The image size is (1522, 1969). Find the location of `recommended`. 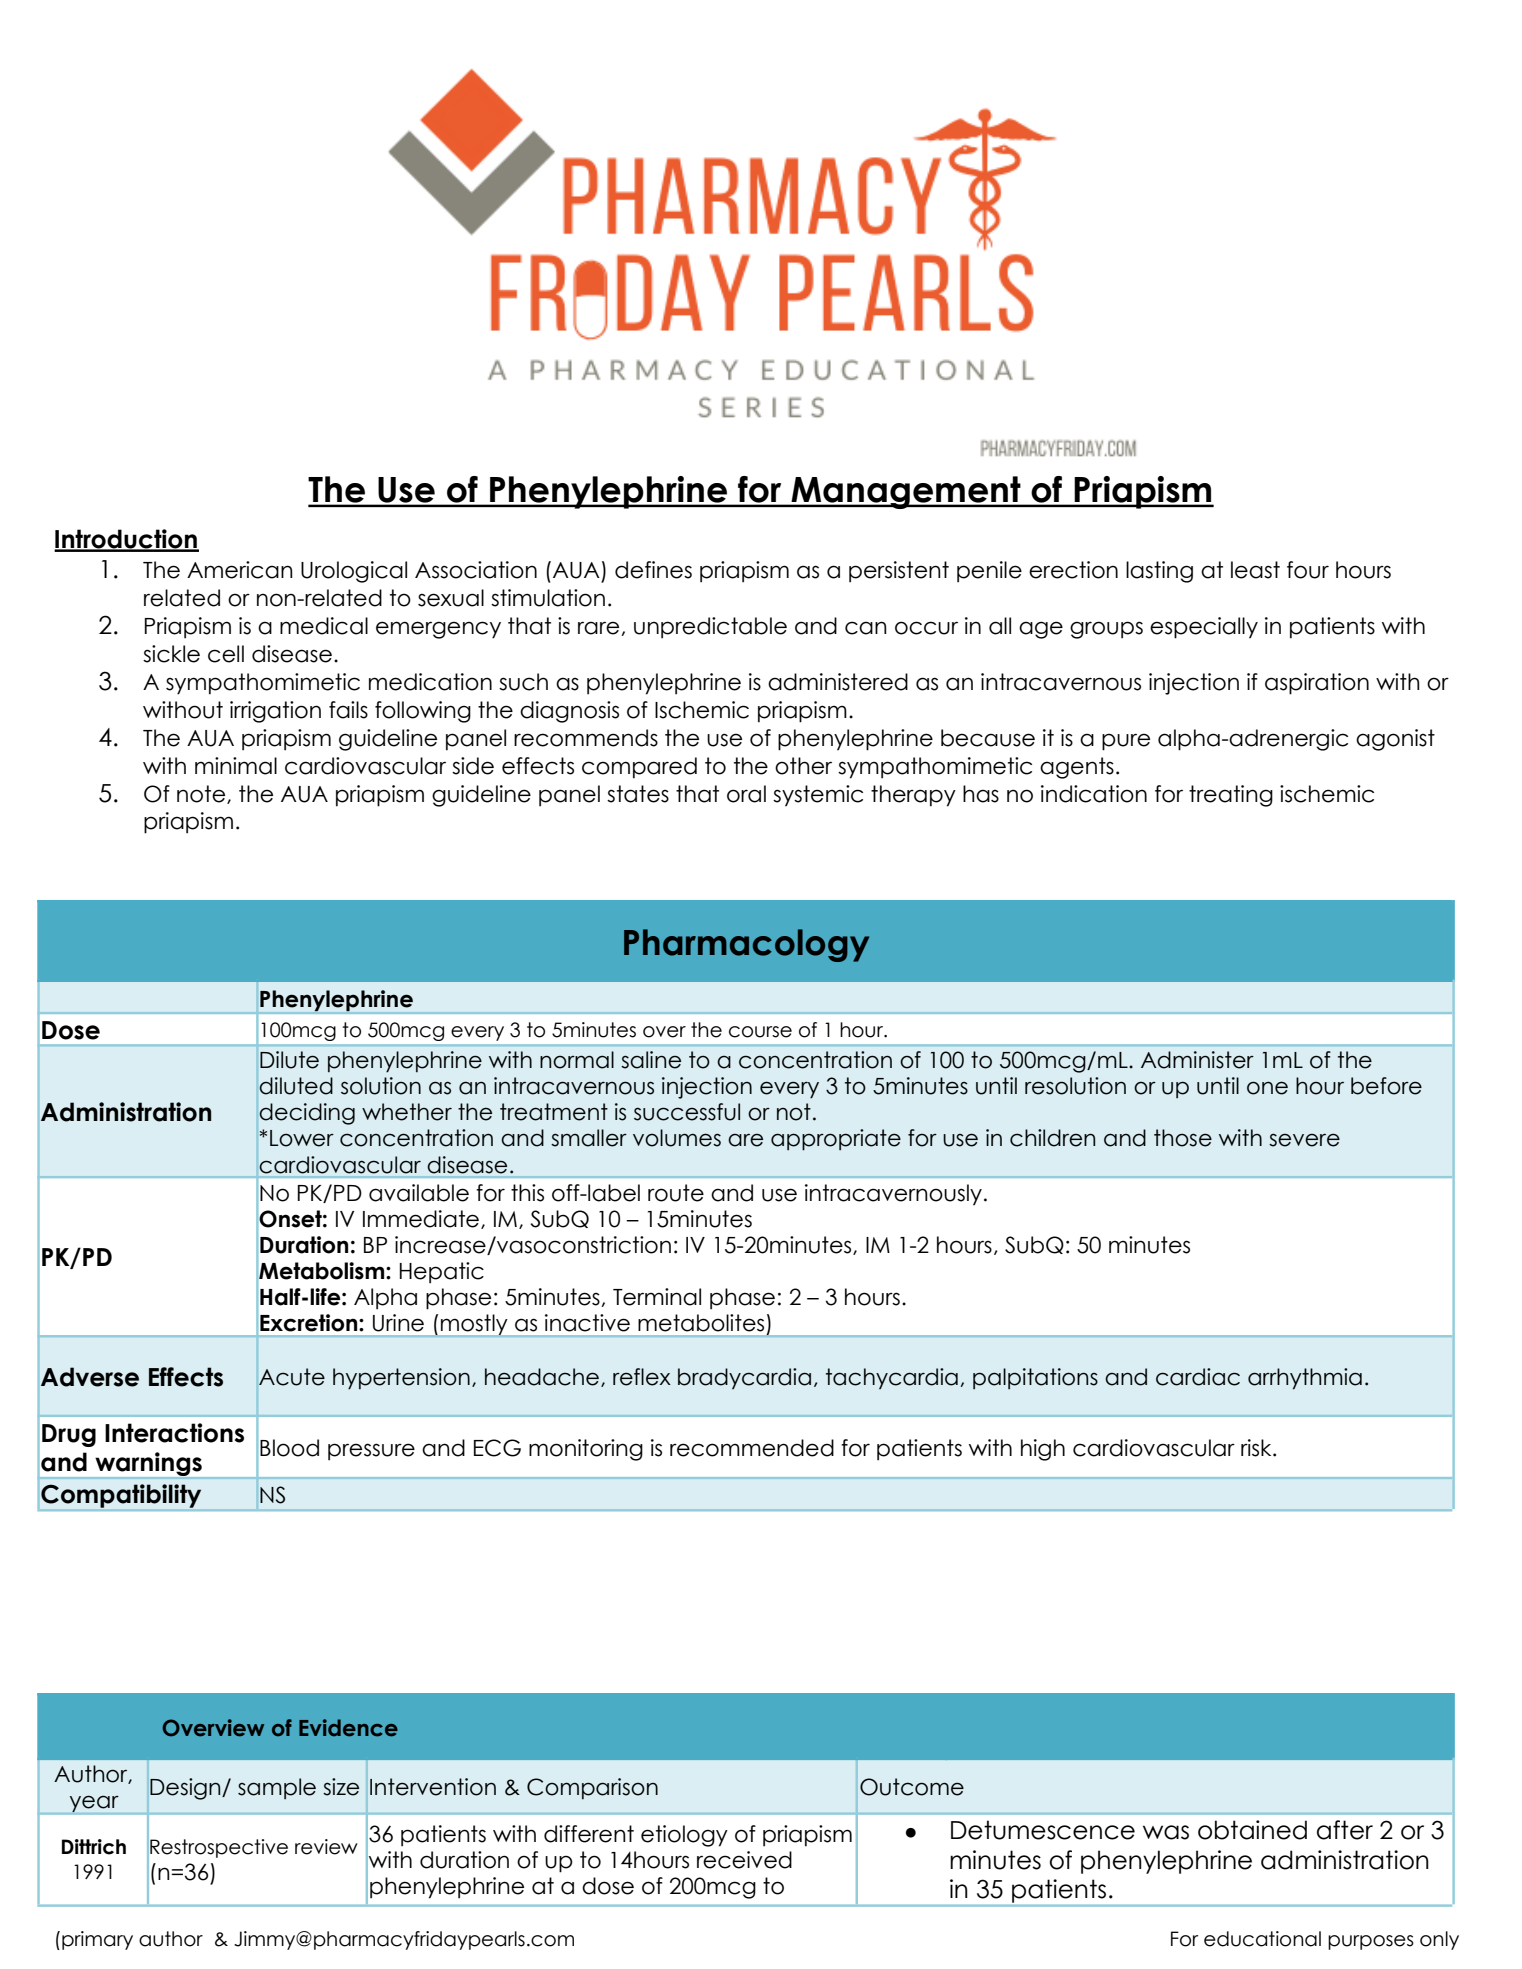

recommended is located at coordinates (752, 1448).
